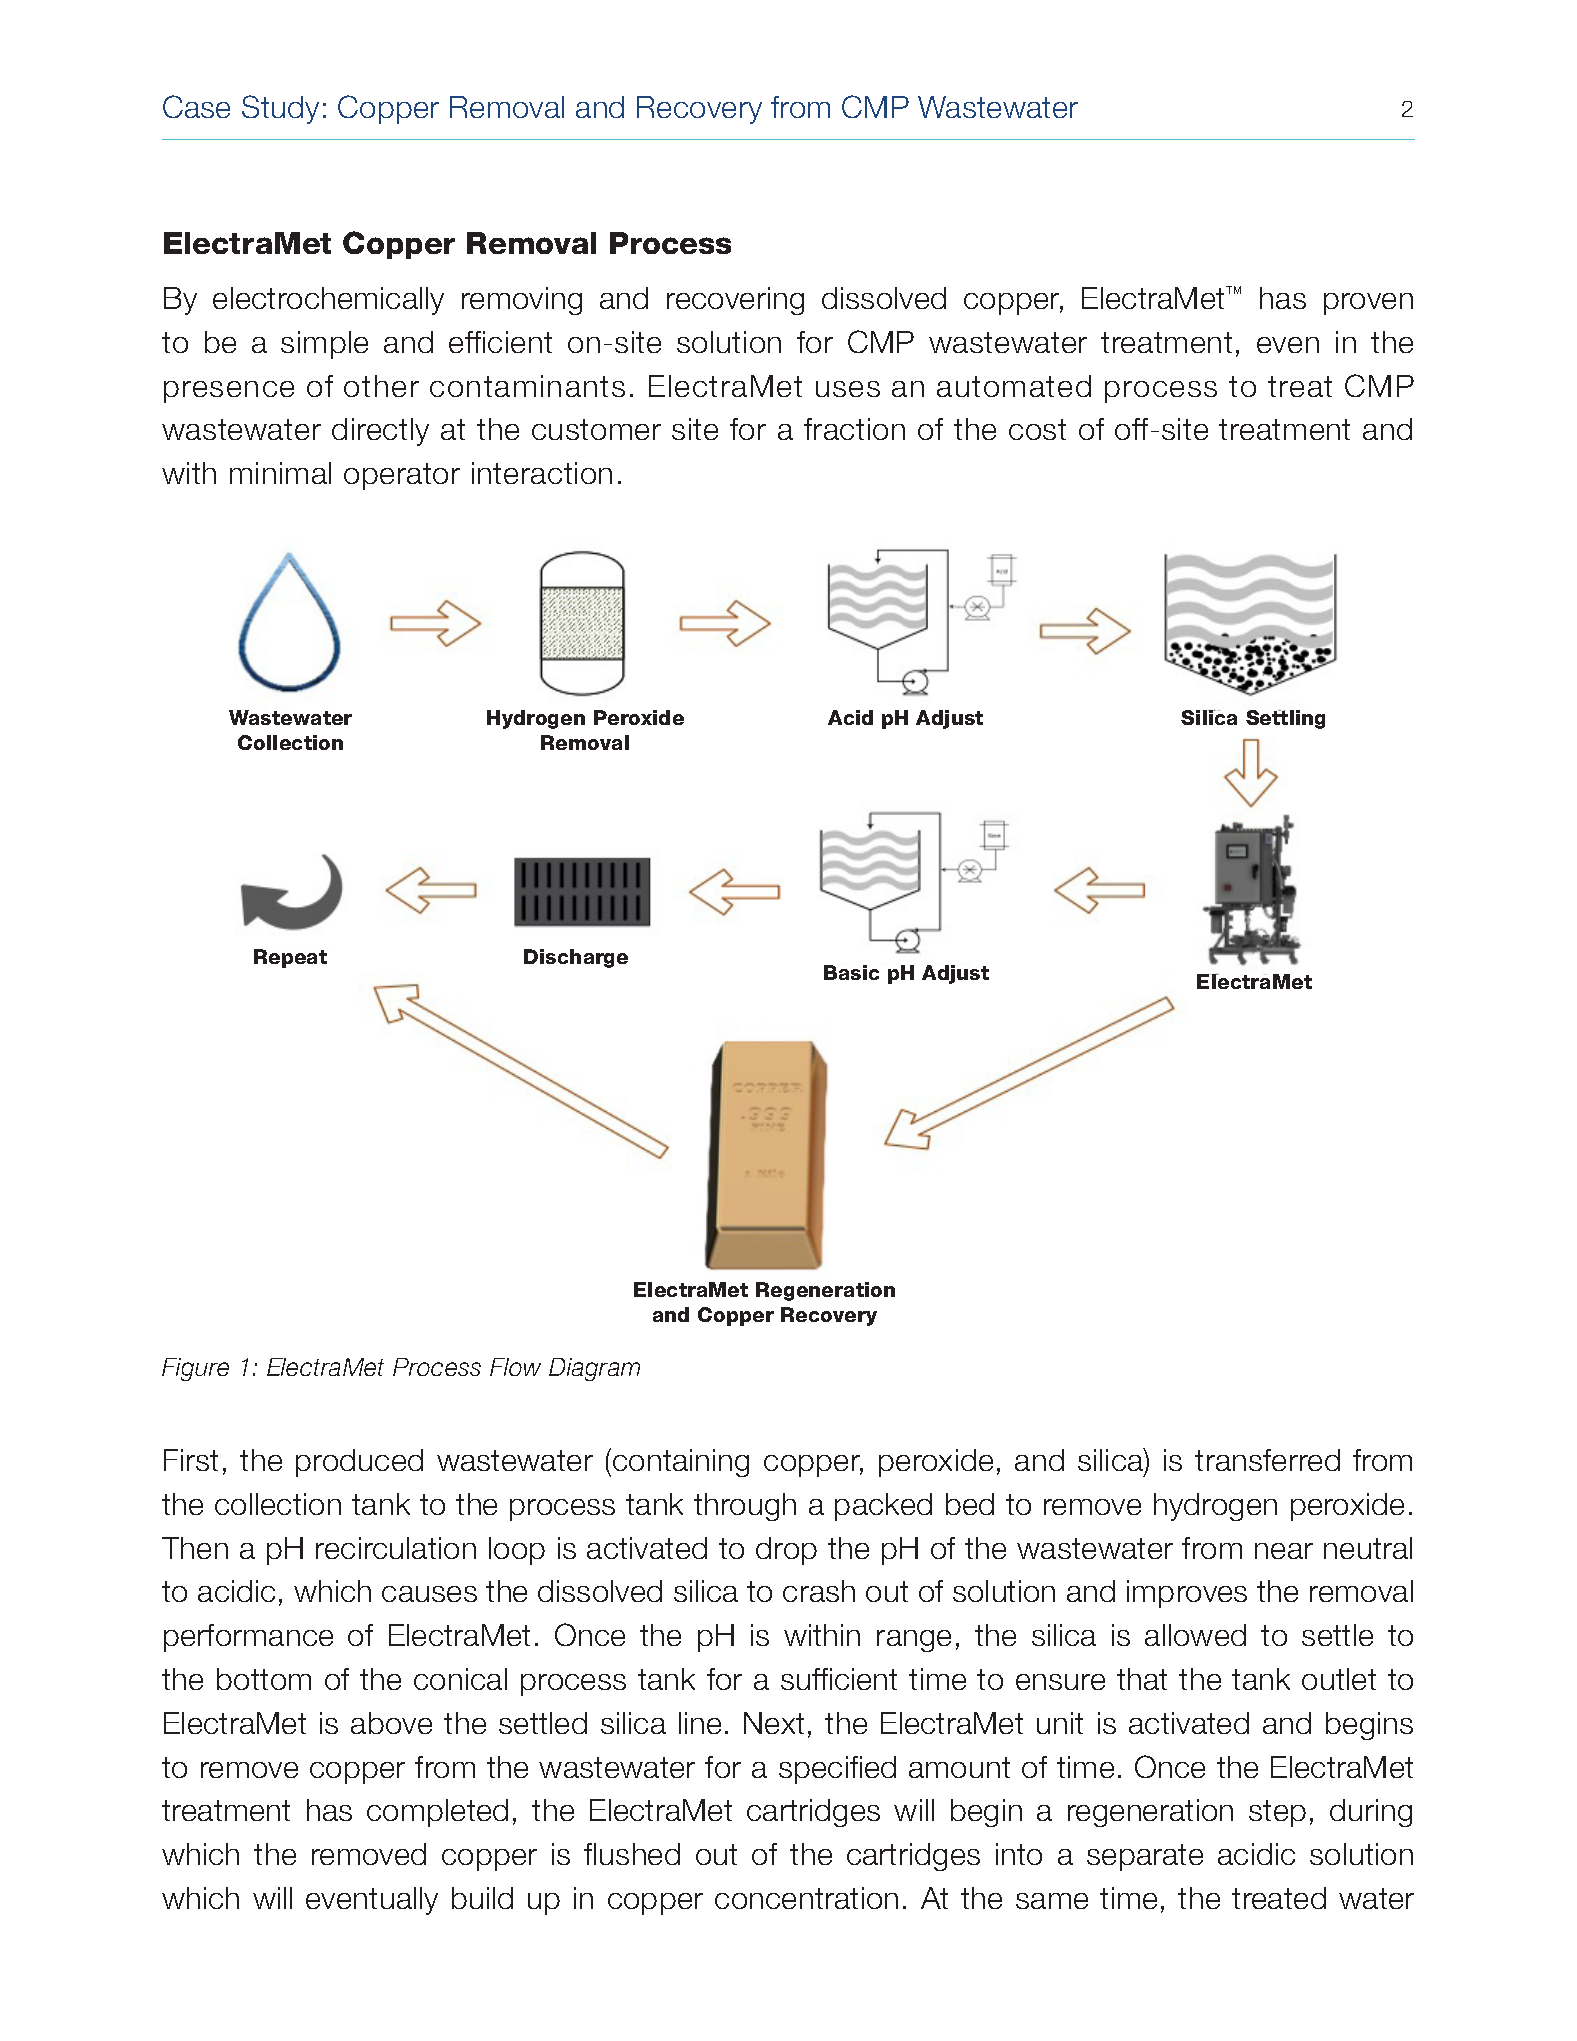  I want to click on Settling, so click(1285, 719).
